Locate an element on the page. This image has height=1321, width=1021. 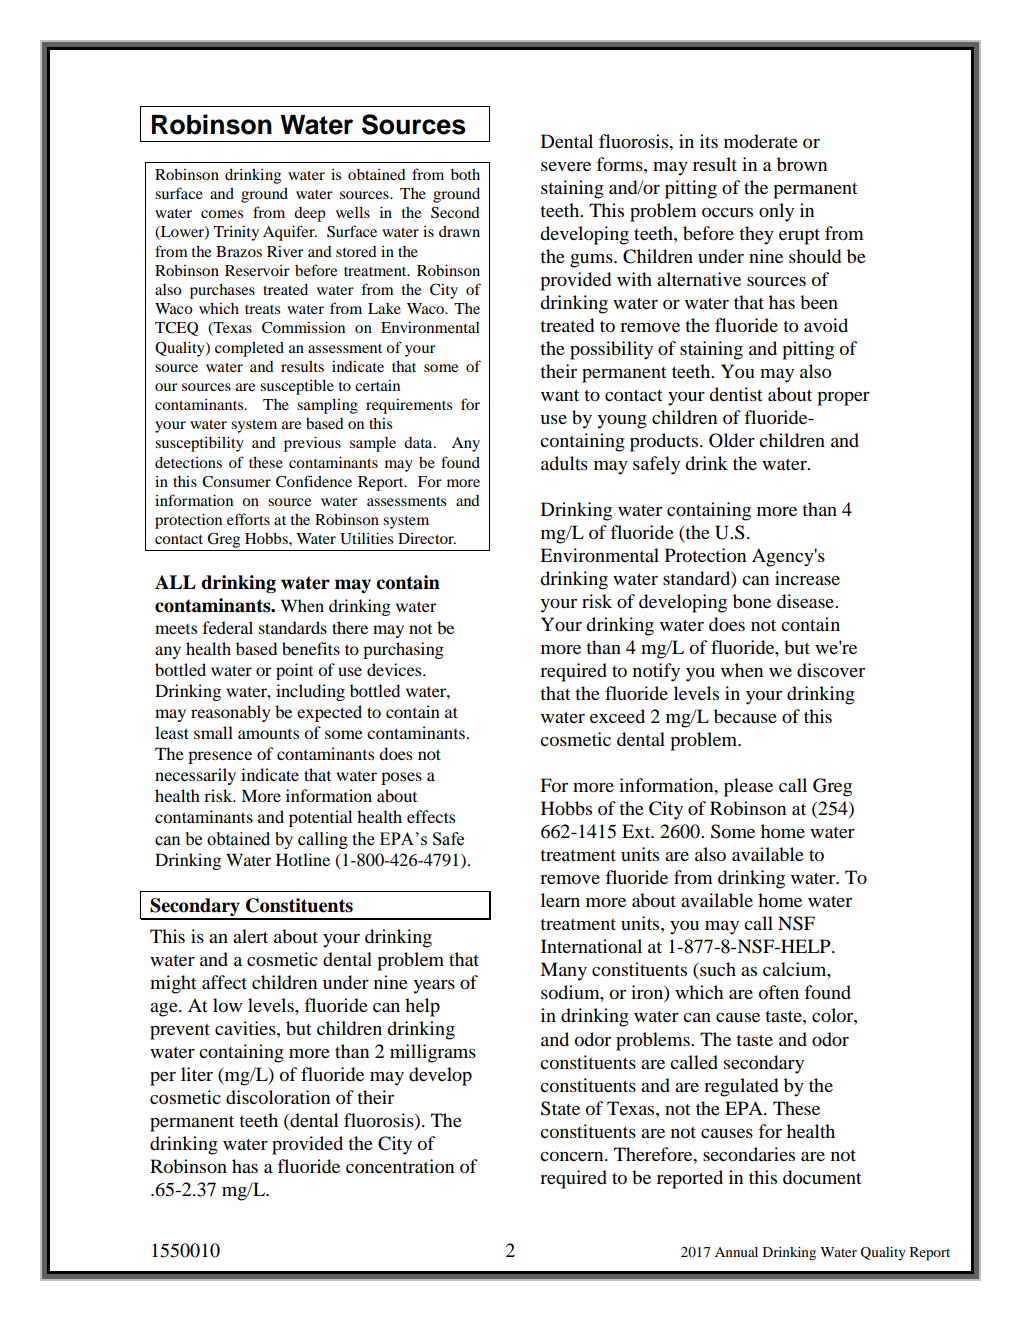
bone is located at coordinates (752, 601).
